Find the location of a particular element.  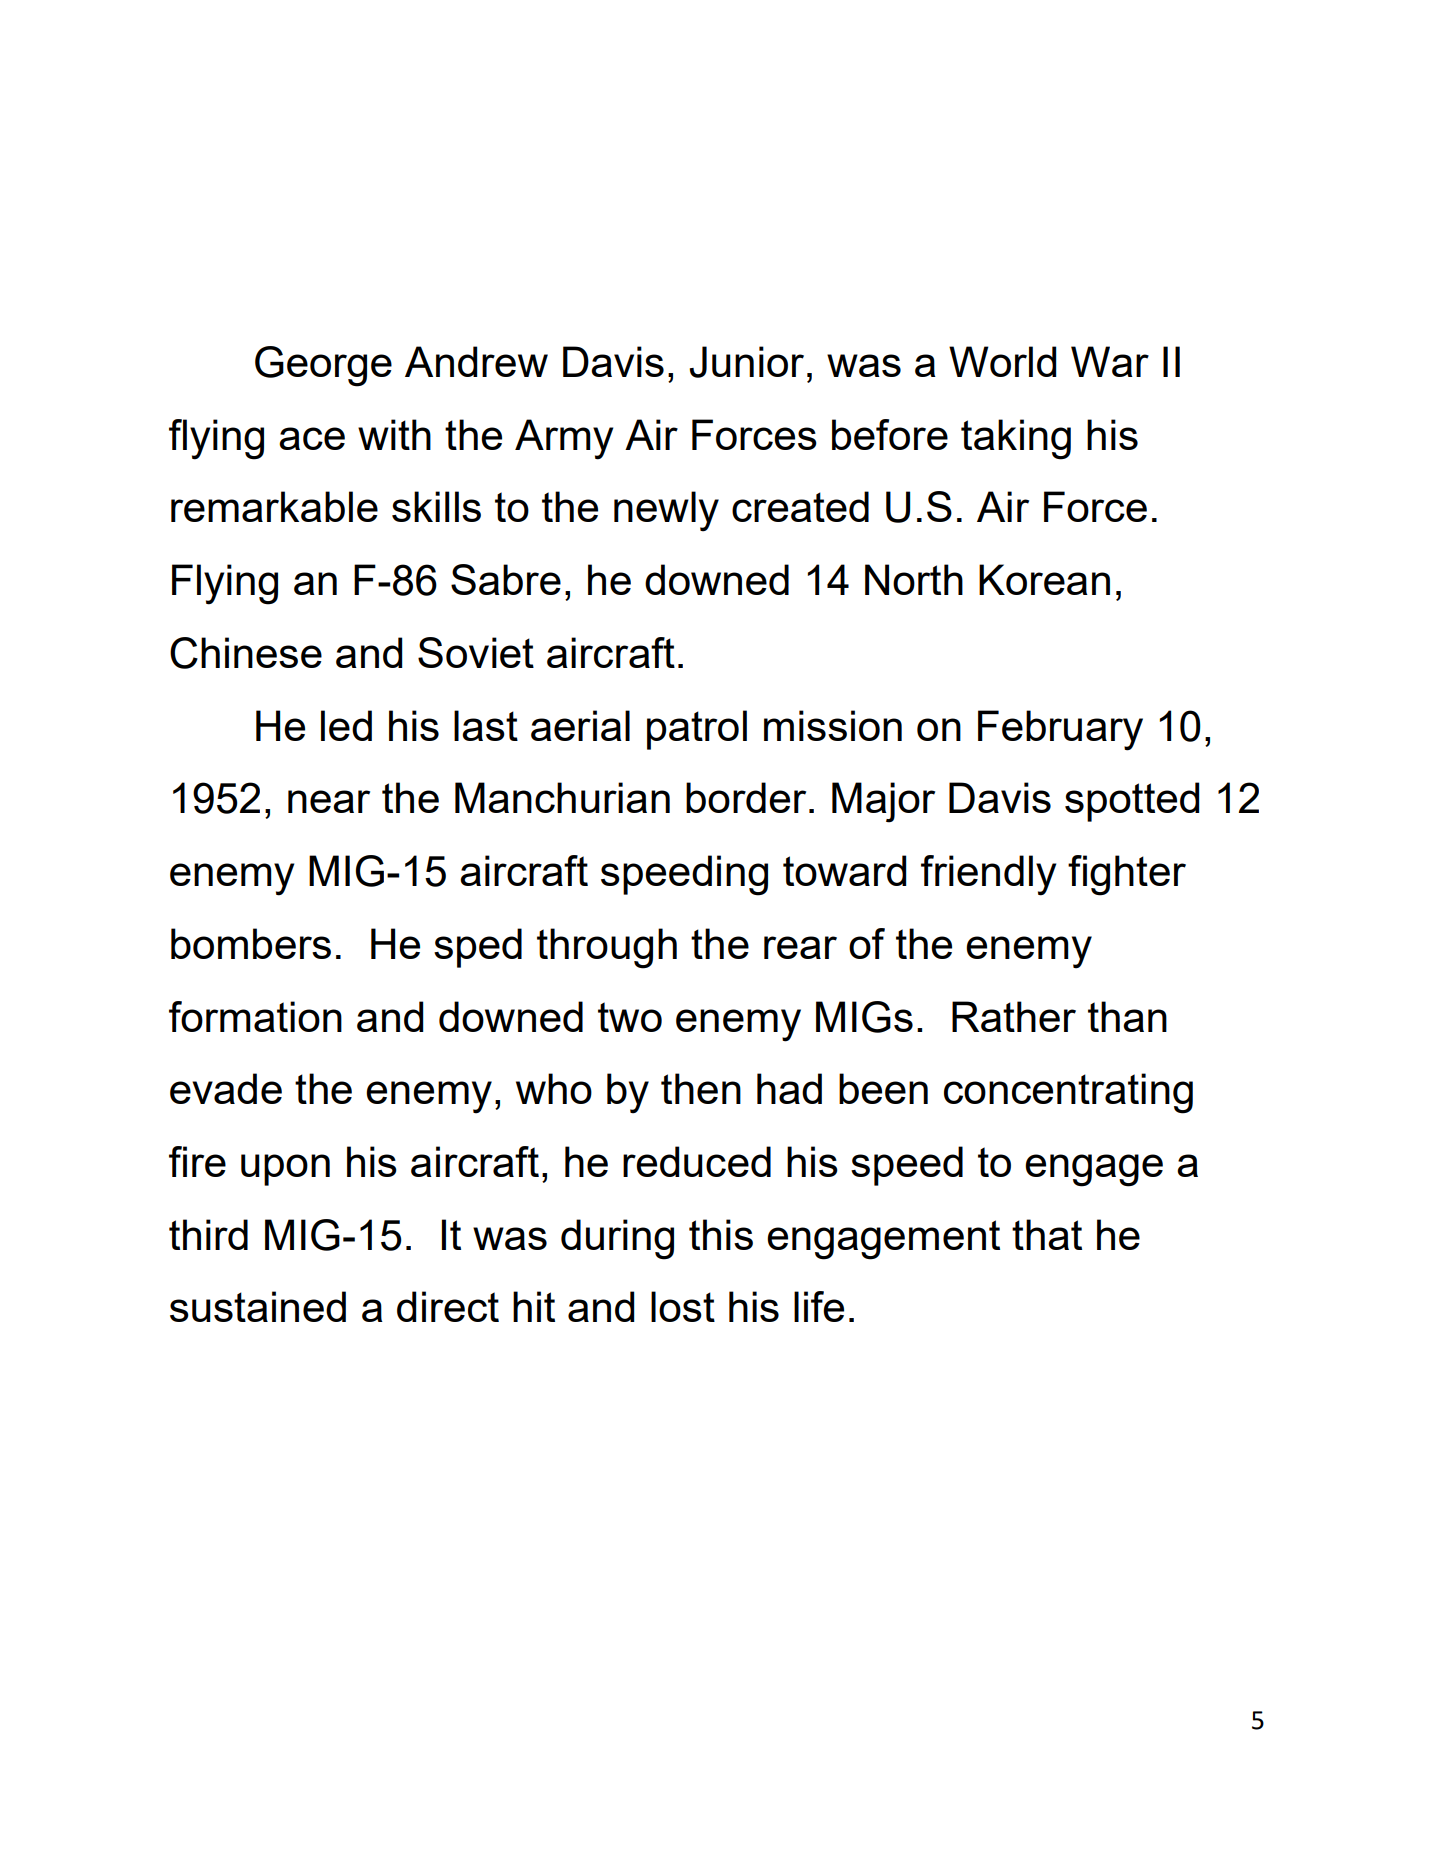

Junior is located at coordinates (746, 362).
